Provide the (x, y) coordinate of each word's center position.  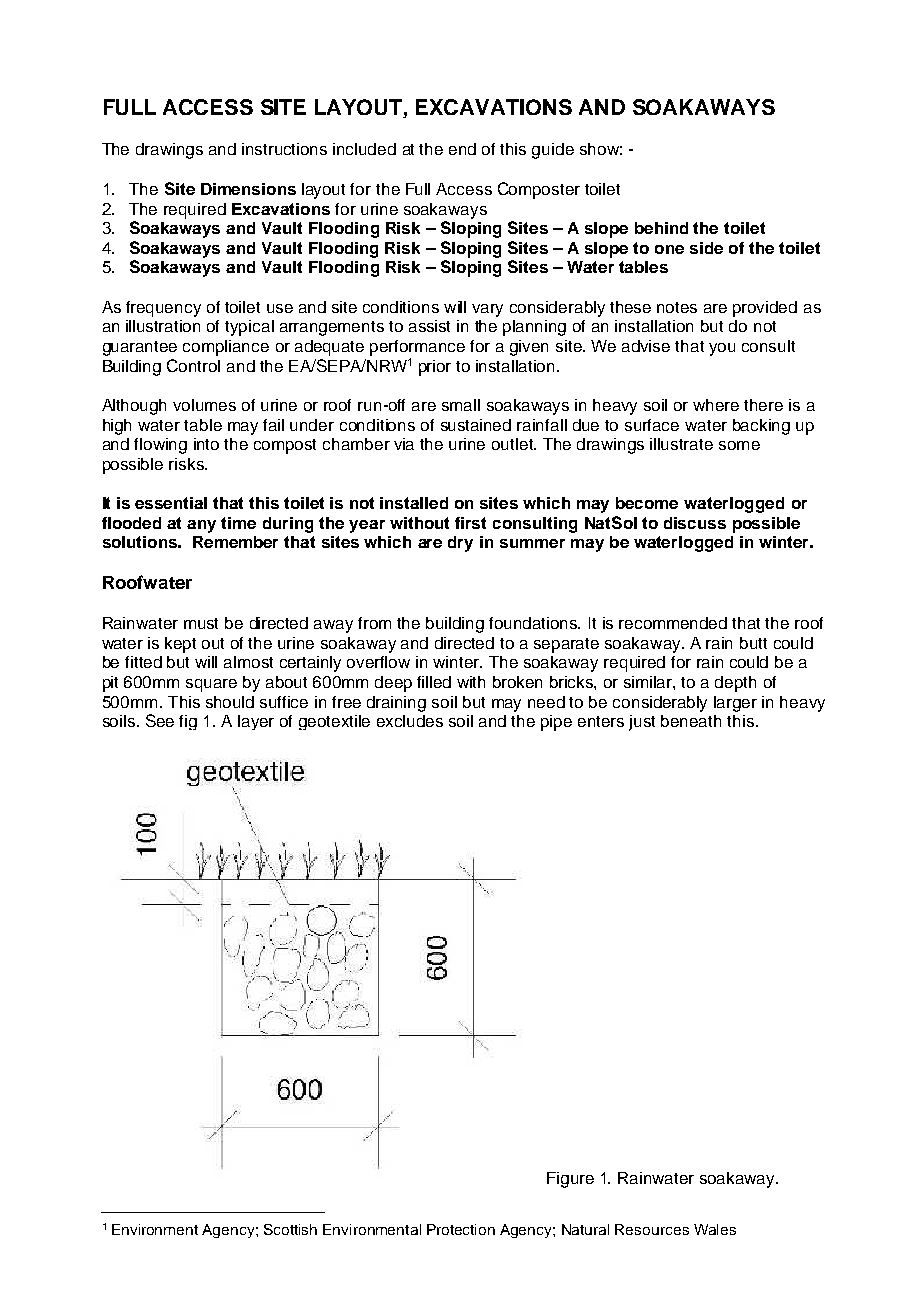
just (642, 723)
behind (661, 228)
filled (434, 682)
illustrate (681, 444)
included (364, 149)
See (160, 720)
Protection (461, 1229)
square (211, 685)
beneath (691, 721)
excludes (410, 721)
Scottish (290, 1229)
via (404, 444)
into (206, 444)
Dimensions (248, 189)
